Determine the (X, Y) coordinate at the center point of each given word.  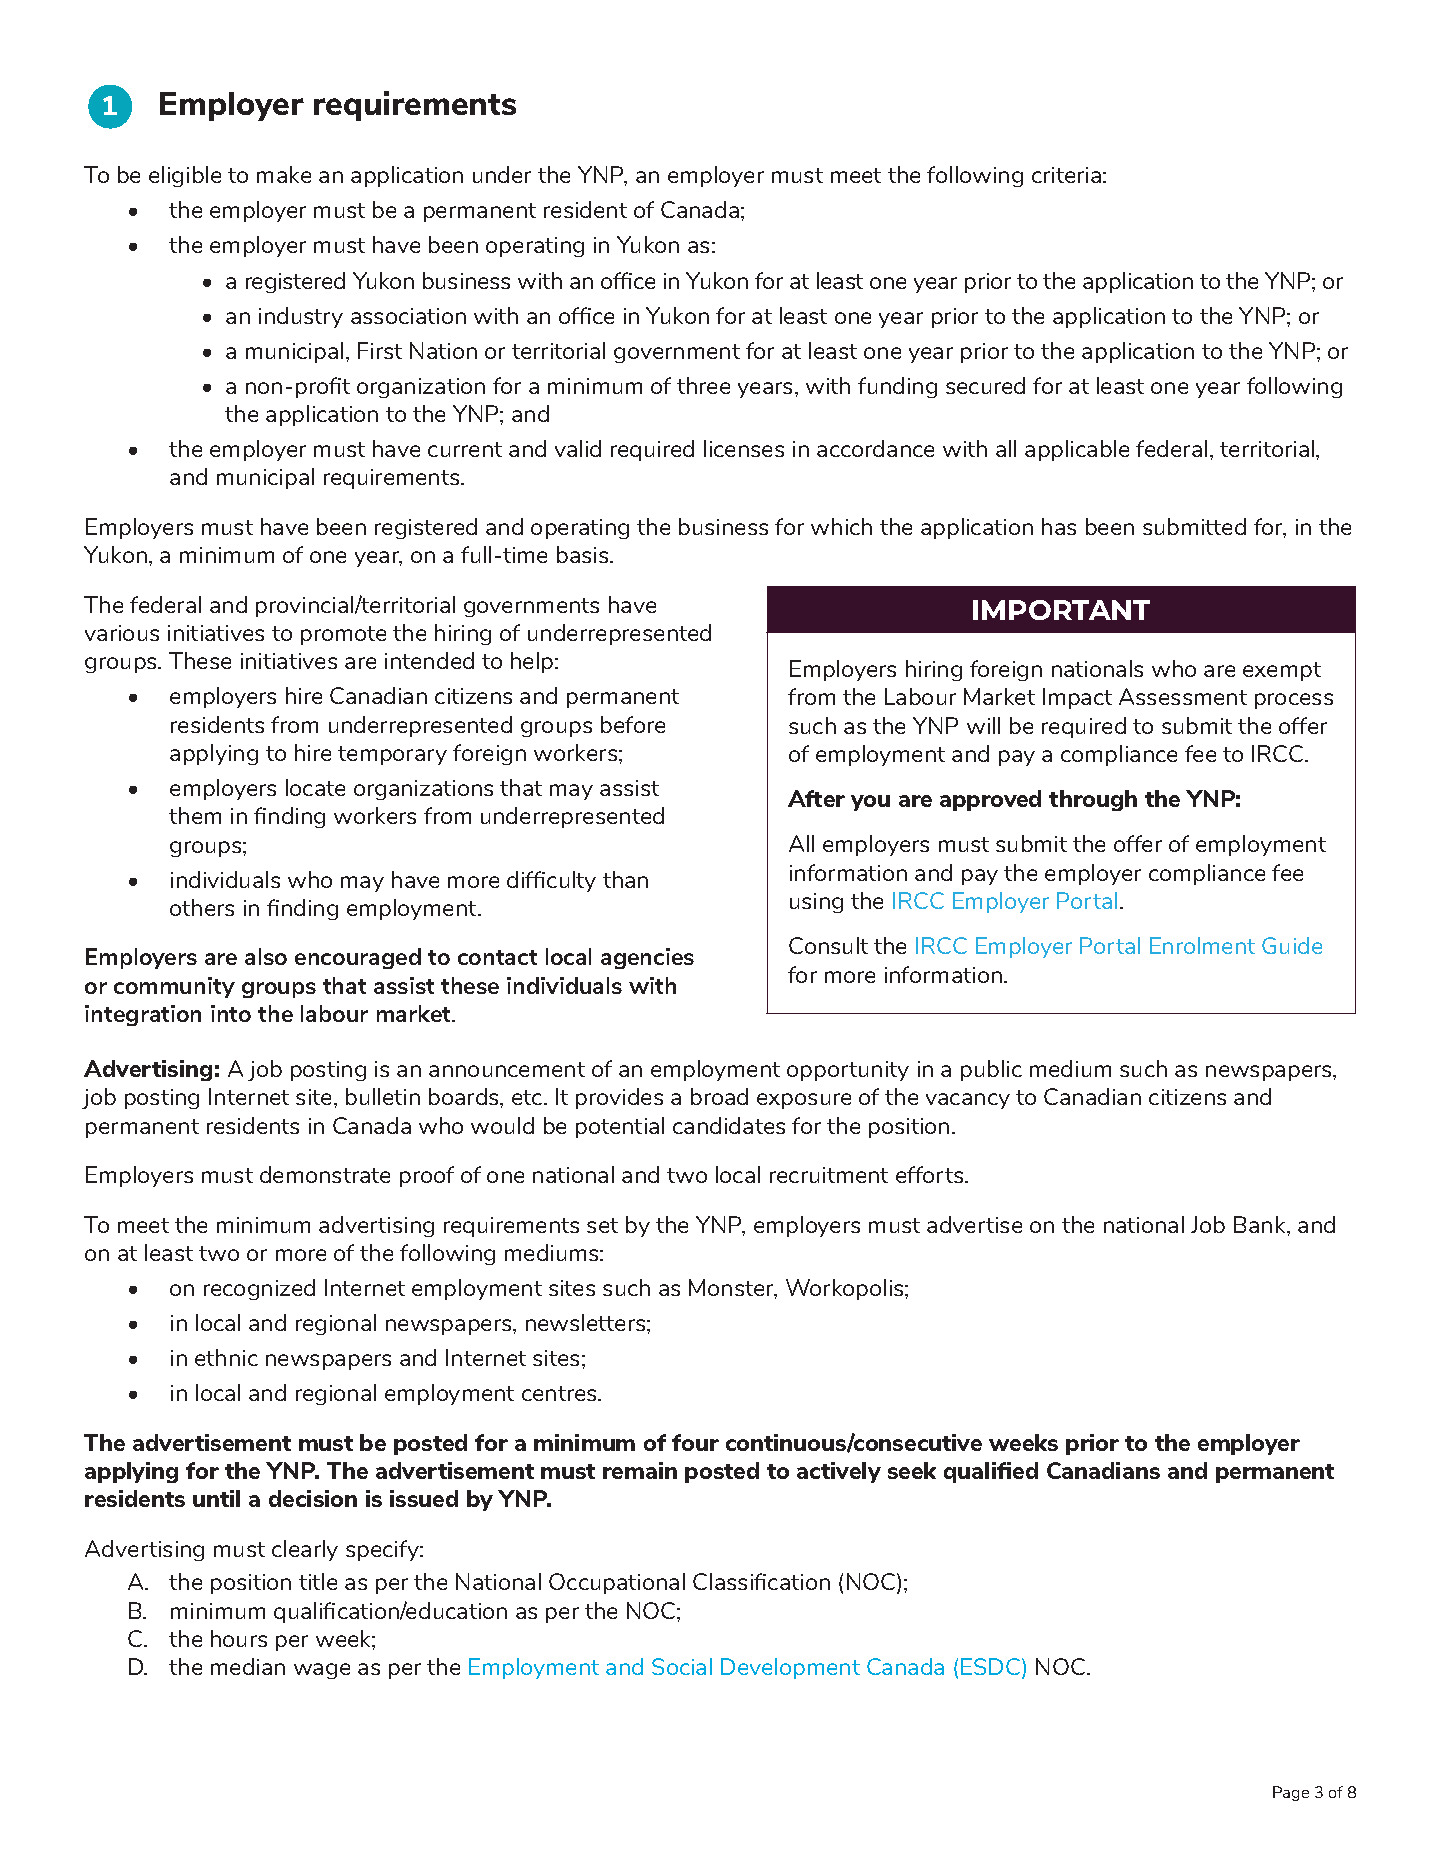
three (703, 385)
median (248, 1666)
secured (985, 385)
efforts (931, 1174)
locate (315, 787)
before (633, 724)
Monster (733, 1289)
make (284, 174)
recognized (259, 1289)
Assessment (1183, 696)
